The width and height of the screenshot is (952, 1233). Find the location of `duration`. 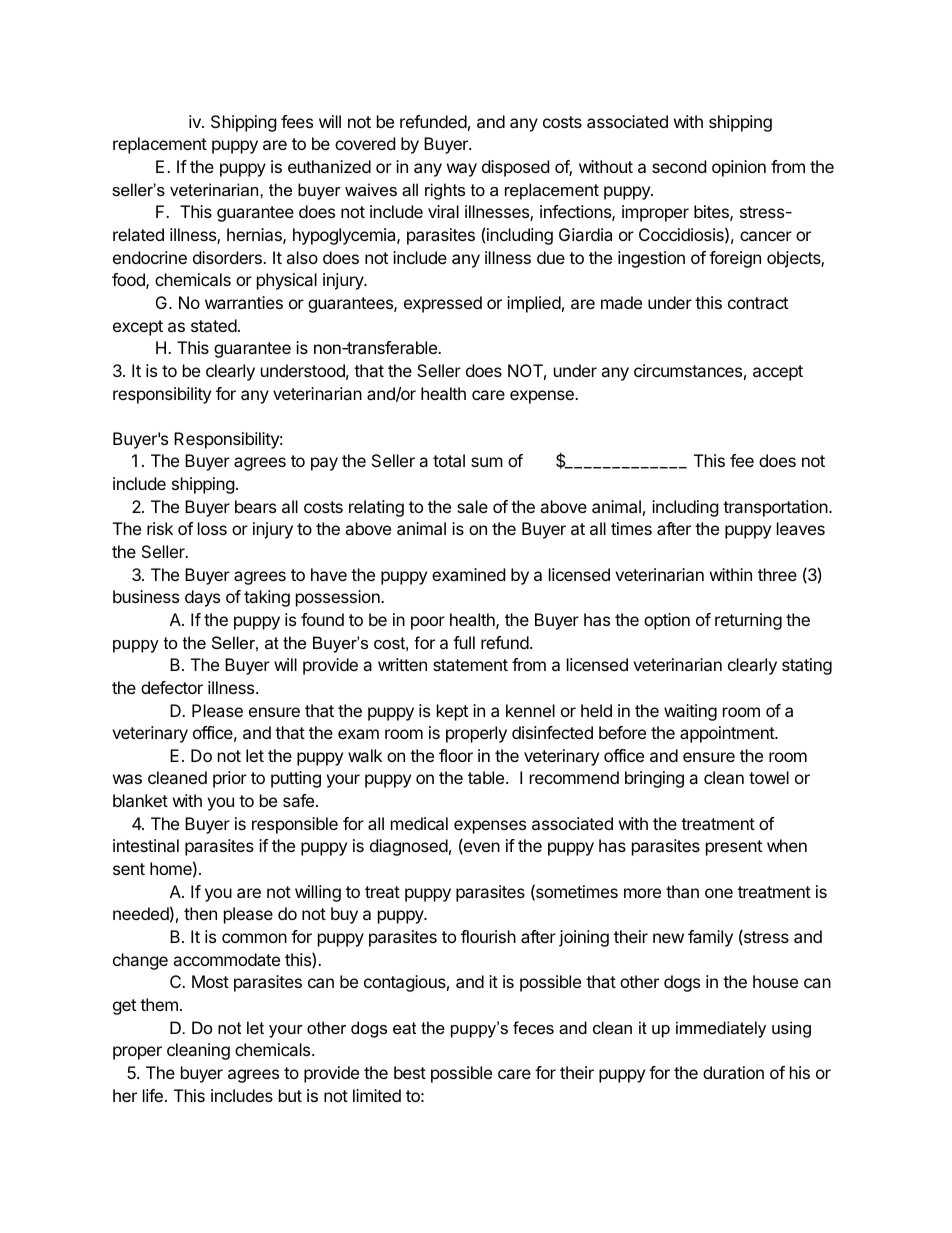

duration is located at coordinates (733, 1072).
